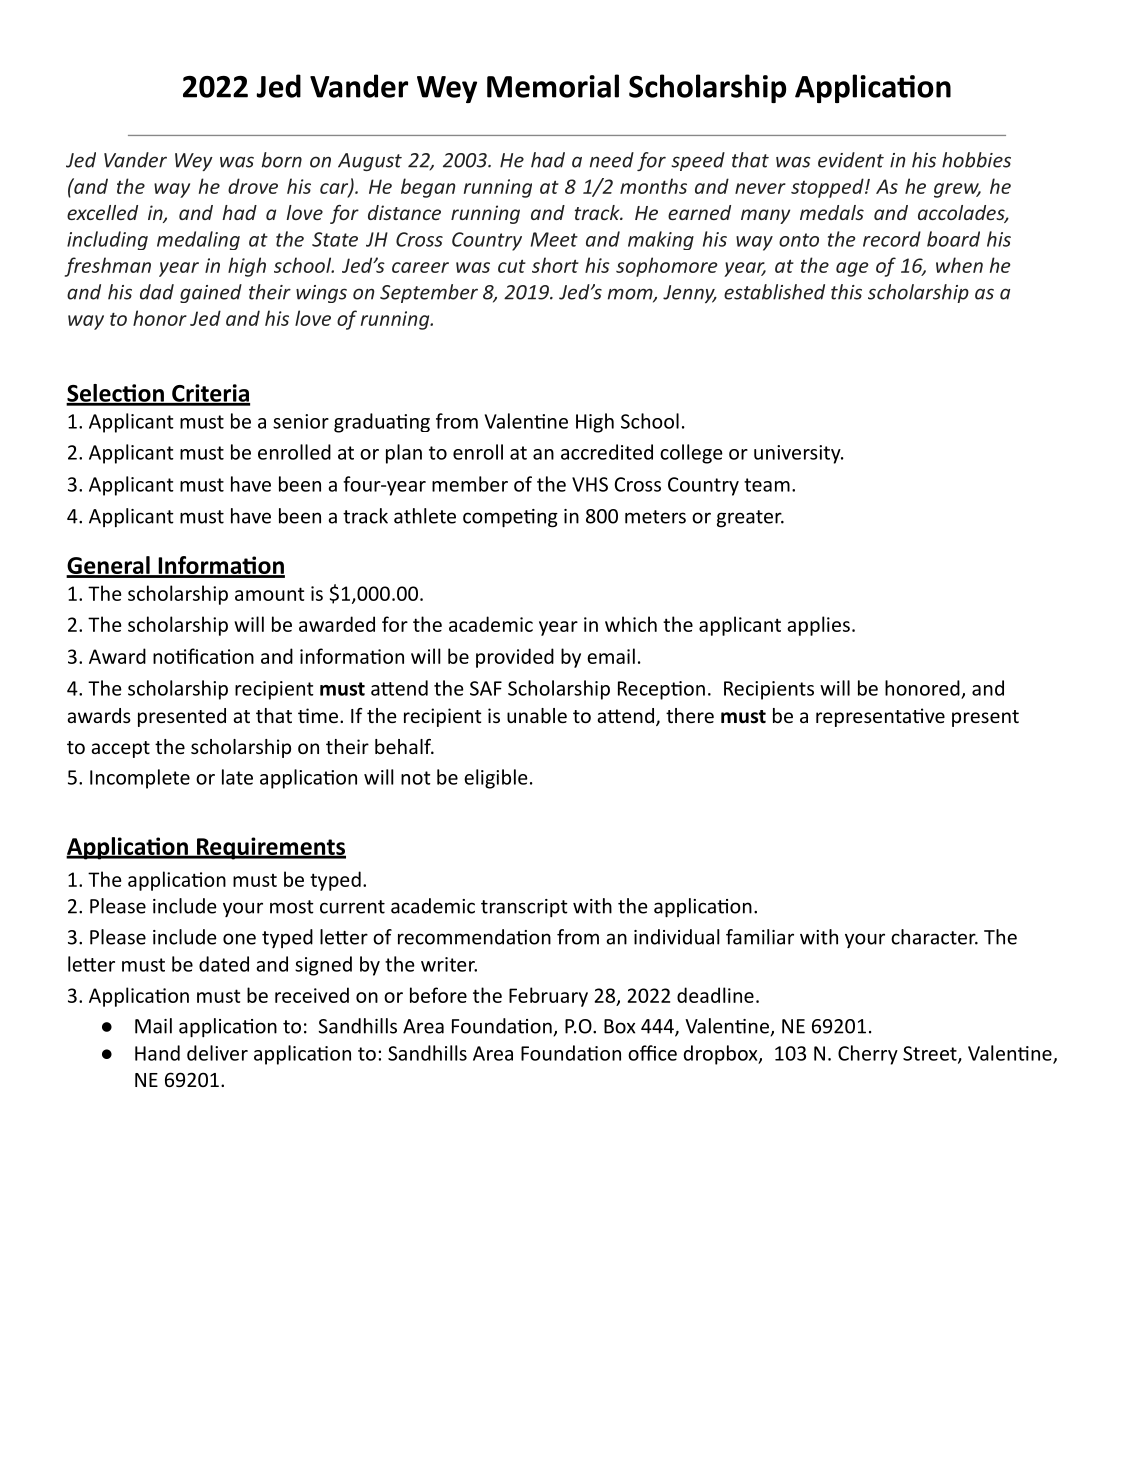  Describe the element at coordinates (851, 160) in the image. I see `evident` at that location.
